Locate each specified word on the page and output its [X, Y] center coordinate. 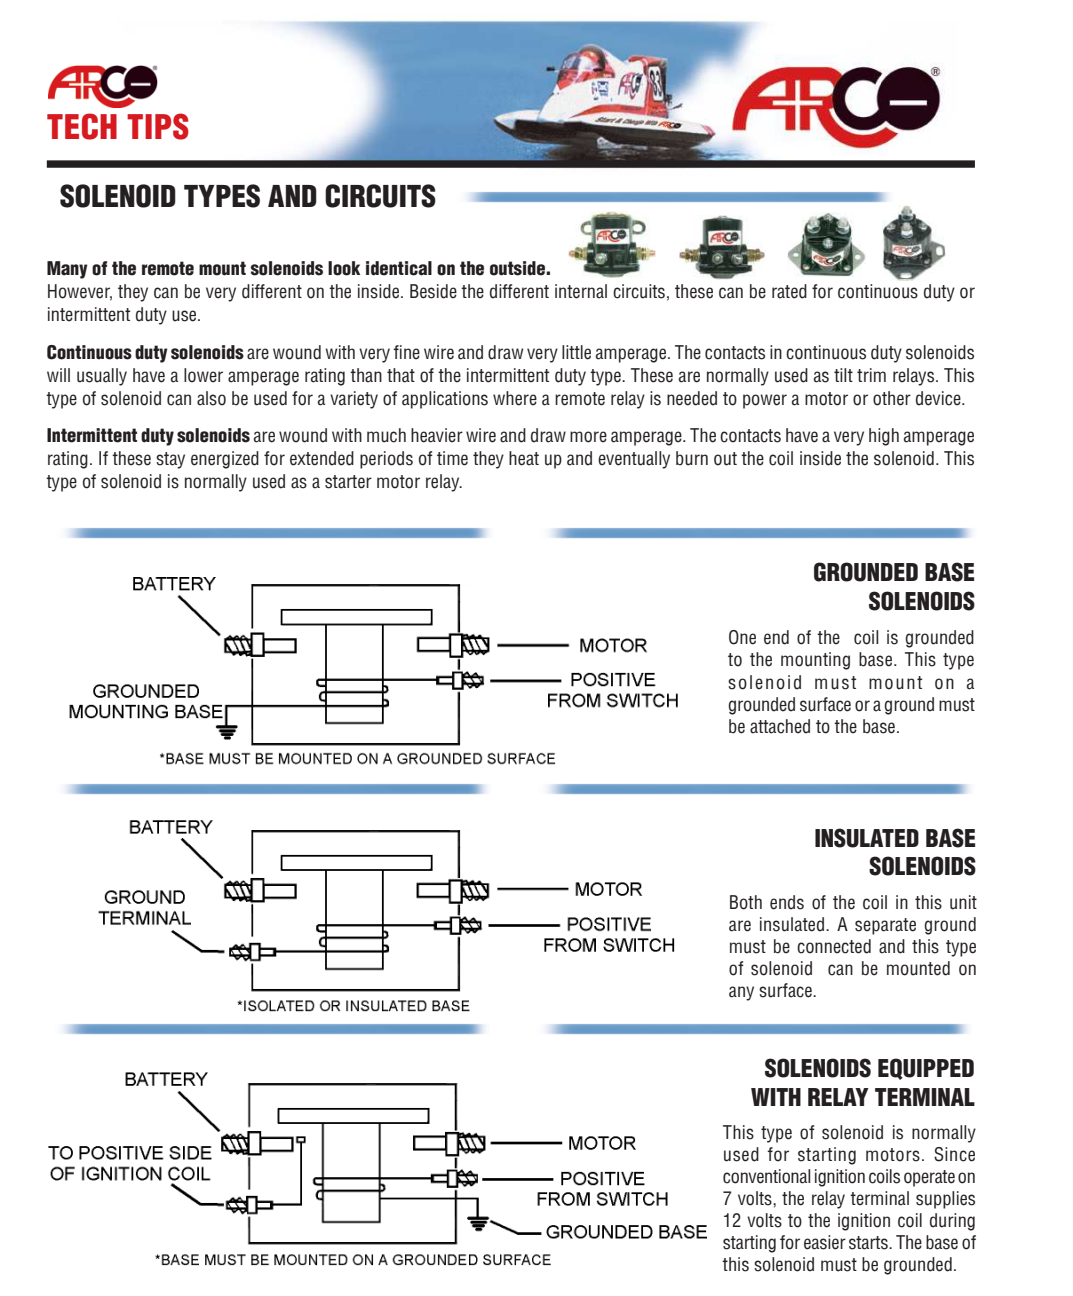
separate [885, 926]
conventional [766, 1176]
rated [789, 291]
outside [518, 268]
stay [170, 460]
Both [746, 902]
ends [787, 902]
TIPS [158, 126]
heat [524, 458]
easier [825, 1242]
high [884, 437]
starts [869, 1243]
